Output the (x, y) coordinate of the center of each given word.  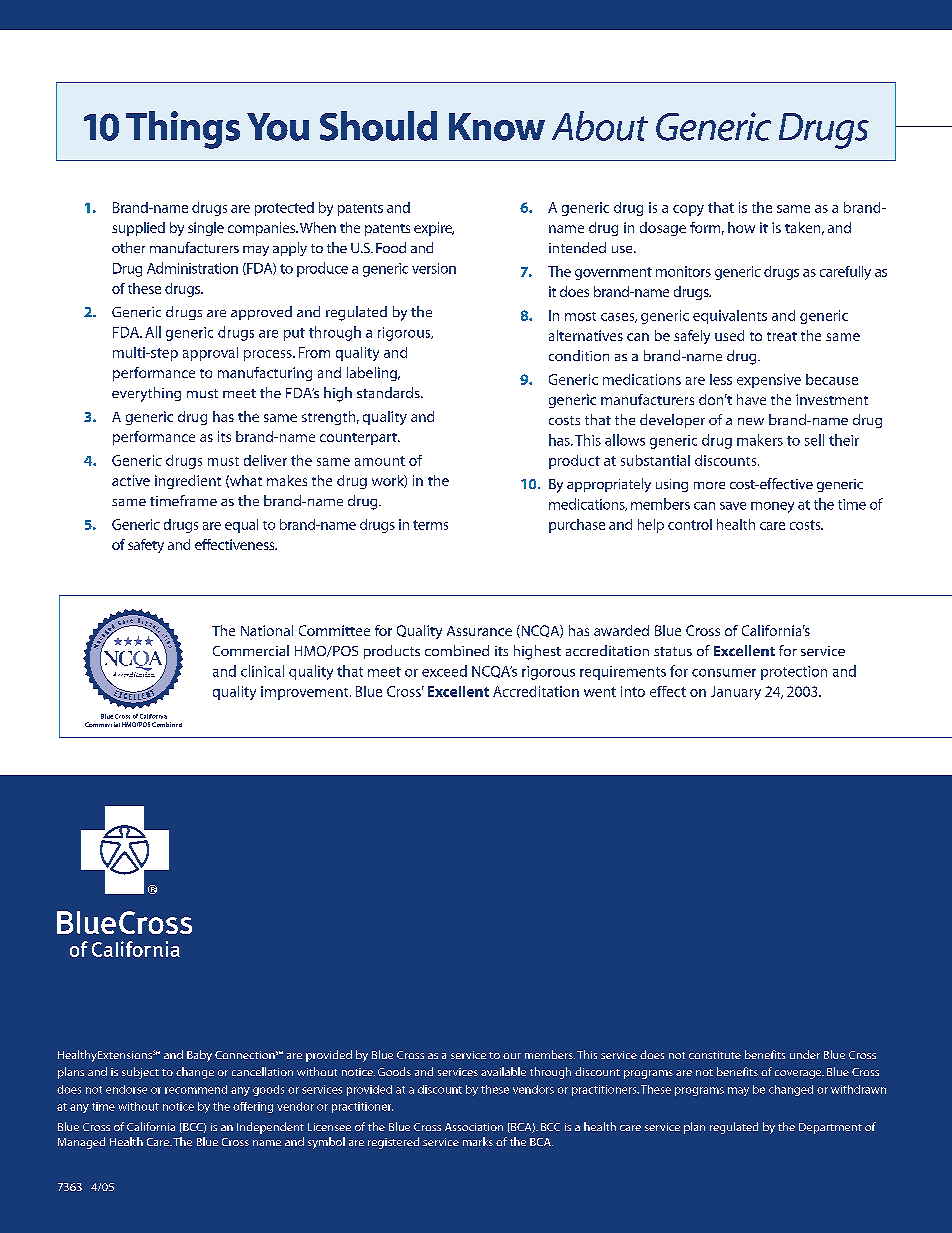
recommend (196, 1089)
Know (497, 127)
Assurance (479, 631)
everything (146, 394)
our (512, 1056)
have (751, 399)
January (736, 693)
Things (183, 130)
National (267, 630)
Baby (199, 1056)
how (741, 227)
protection (794, 673)
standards (389, 392)
